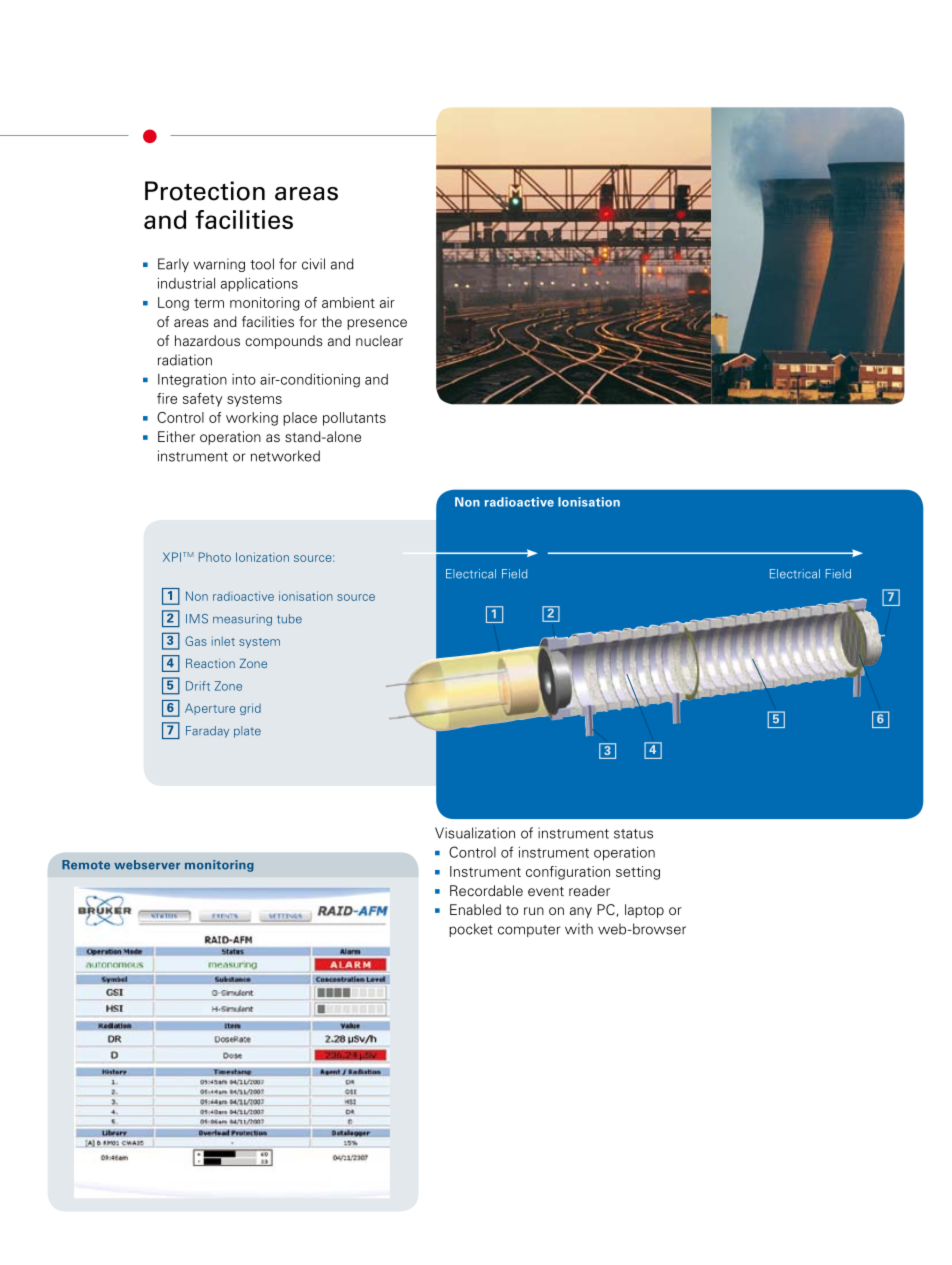 Image resolution: width=952 pixels, height=1265 pixels. Describe the element at coordinates (205, 191) in the page. I see `Protection` at that location.
